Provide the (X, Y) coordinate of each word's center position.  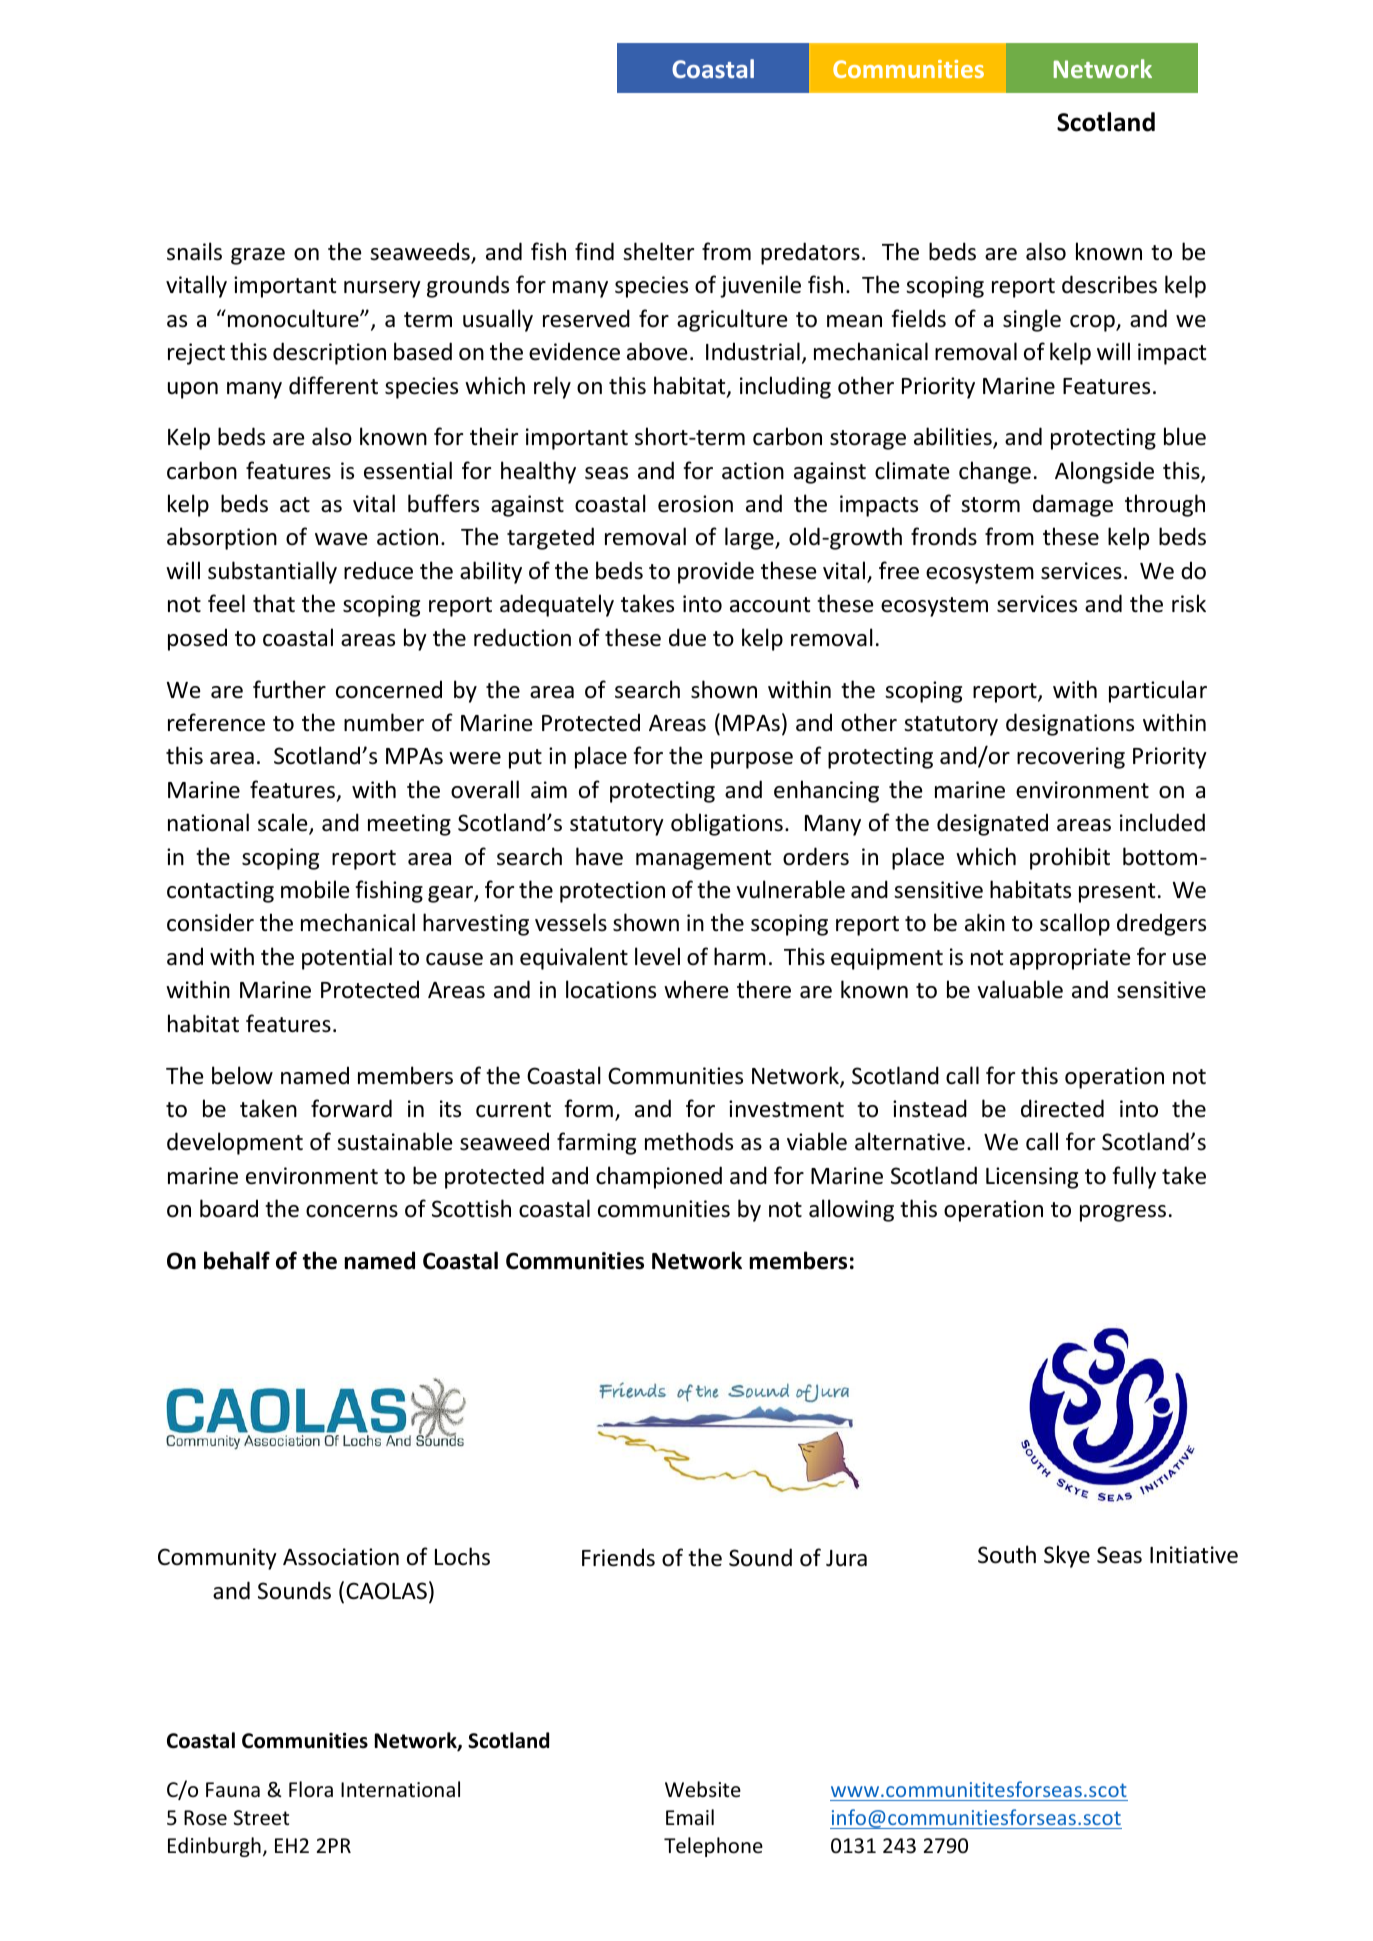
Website (703, 1789)
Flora (311, 1789)
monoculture (294, 318)
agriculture (732, 320)
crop (1093, 323)
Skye (1067, 1556)
